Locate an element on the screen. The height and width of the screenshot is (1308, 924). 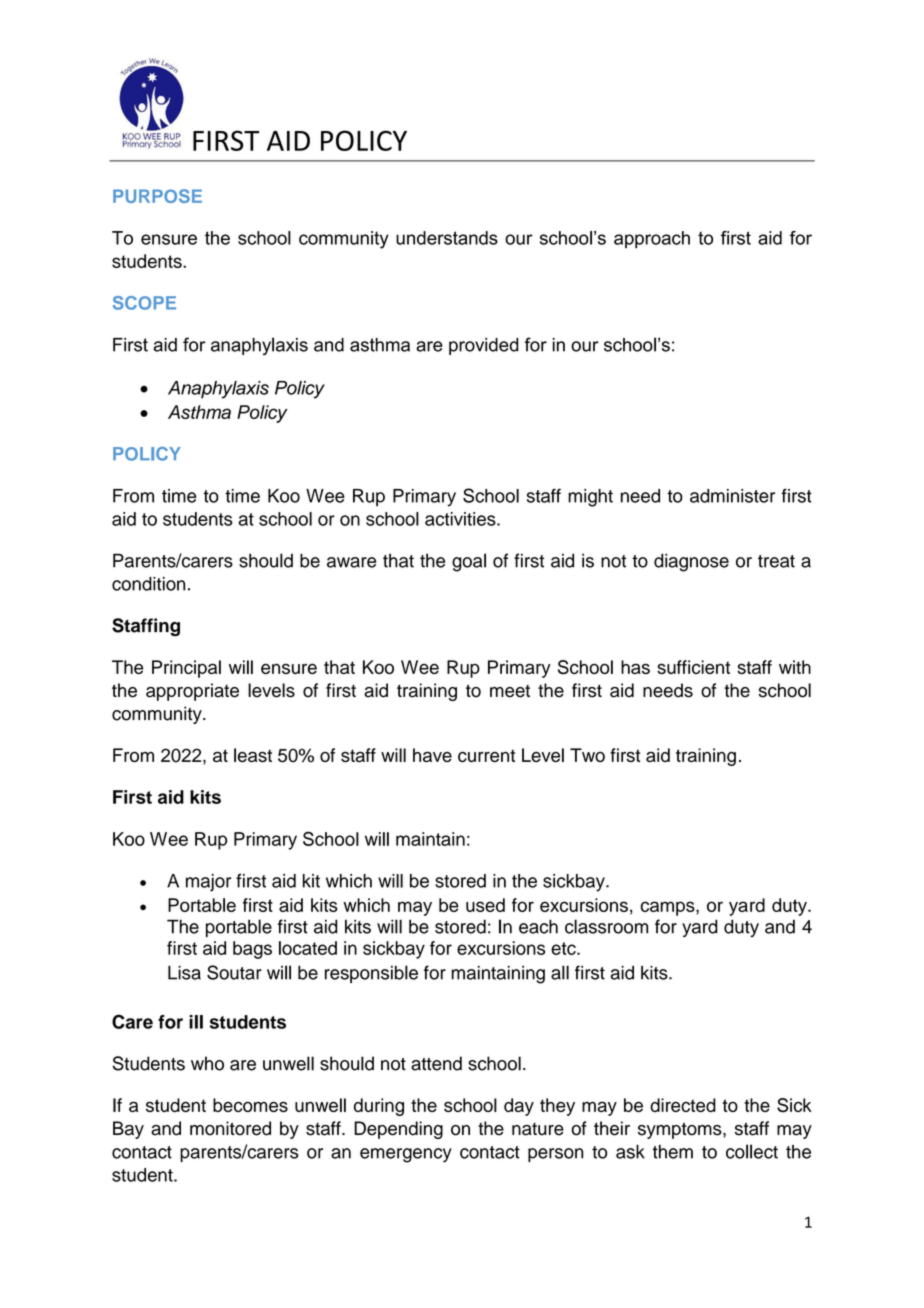
used is located at coordinates (485, 905).
